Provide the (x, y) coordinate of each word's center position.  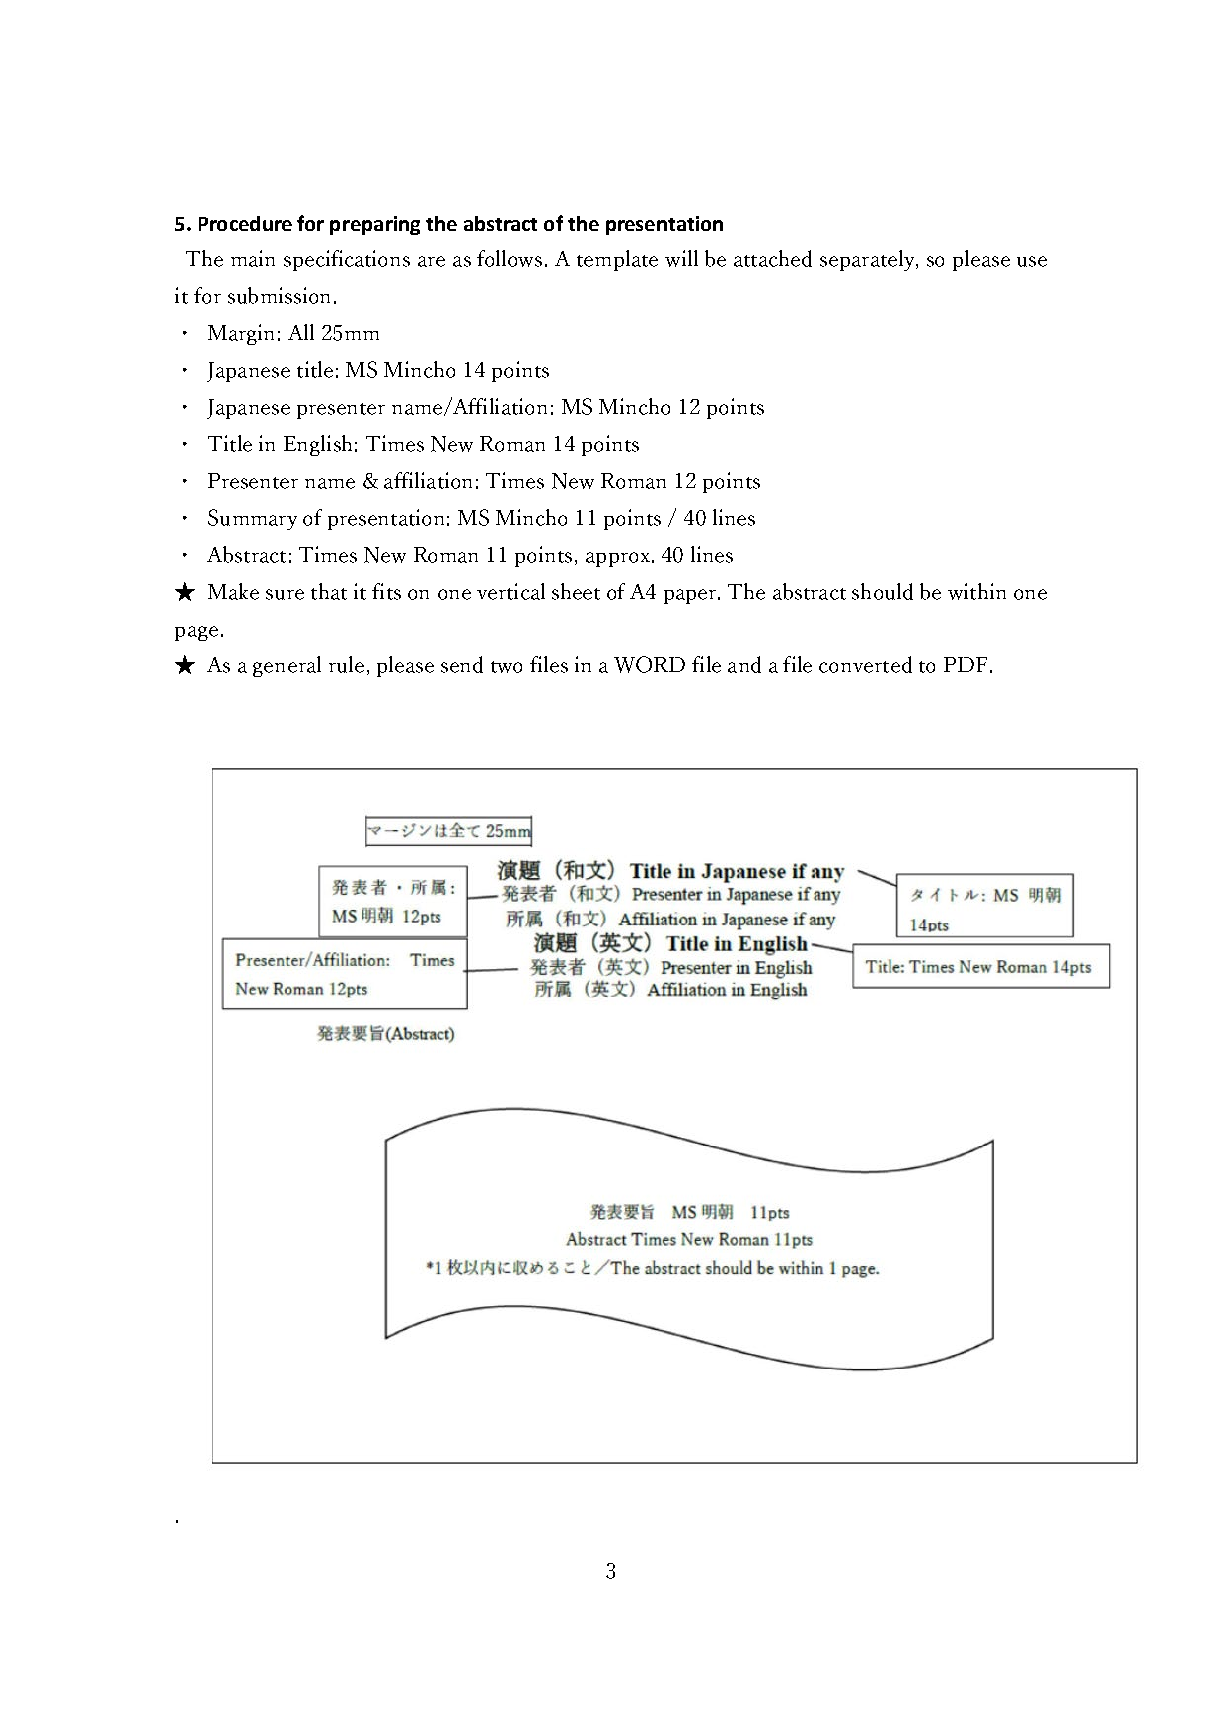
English (318, 445)
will (681, 258)
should (882, 591)
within (977, 591)
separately (868, 260)
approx (618, 559)
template (617, 260)
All (301, 332)
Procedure (245, 223)
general (287, 666)
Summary (252, 519)
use (1032, 261)
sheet (576, 591)
